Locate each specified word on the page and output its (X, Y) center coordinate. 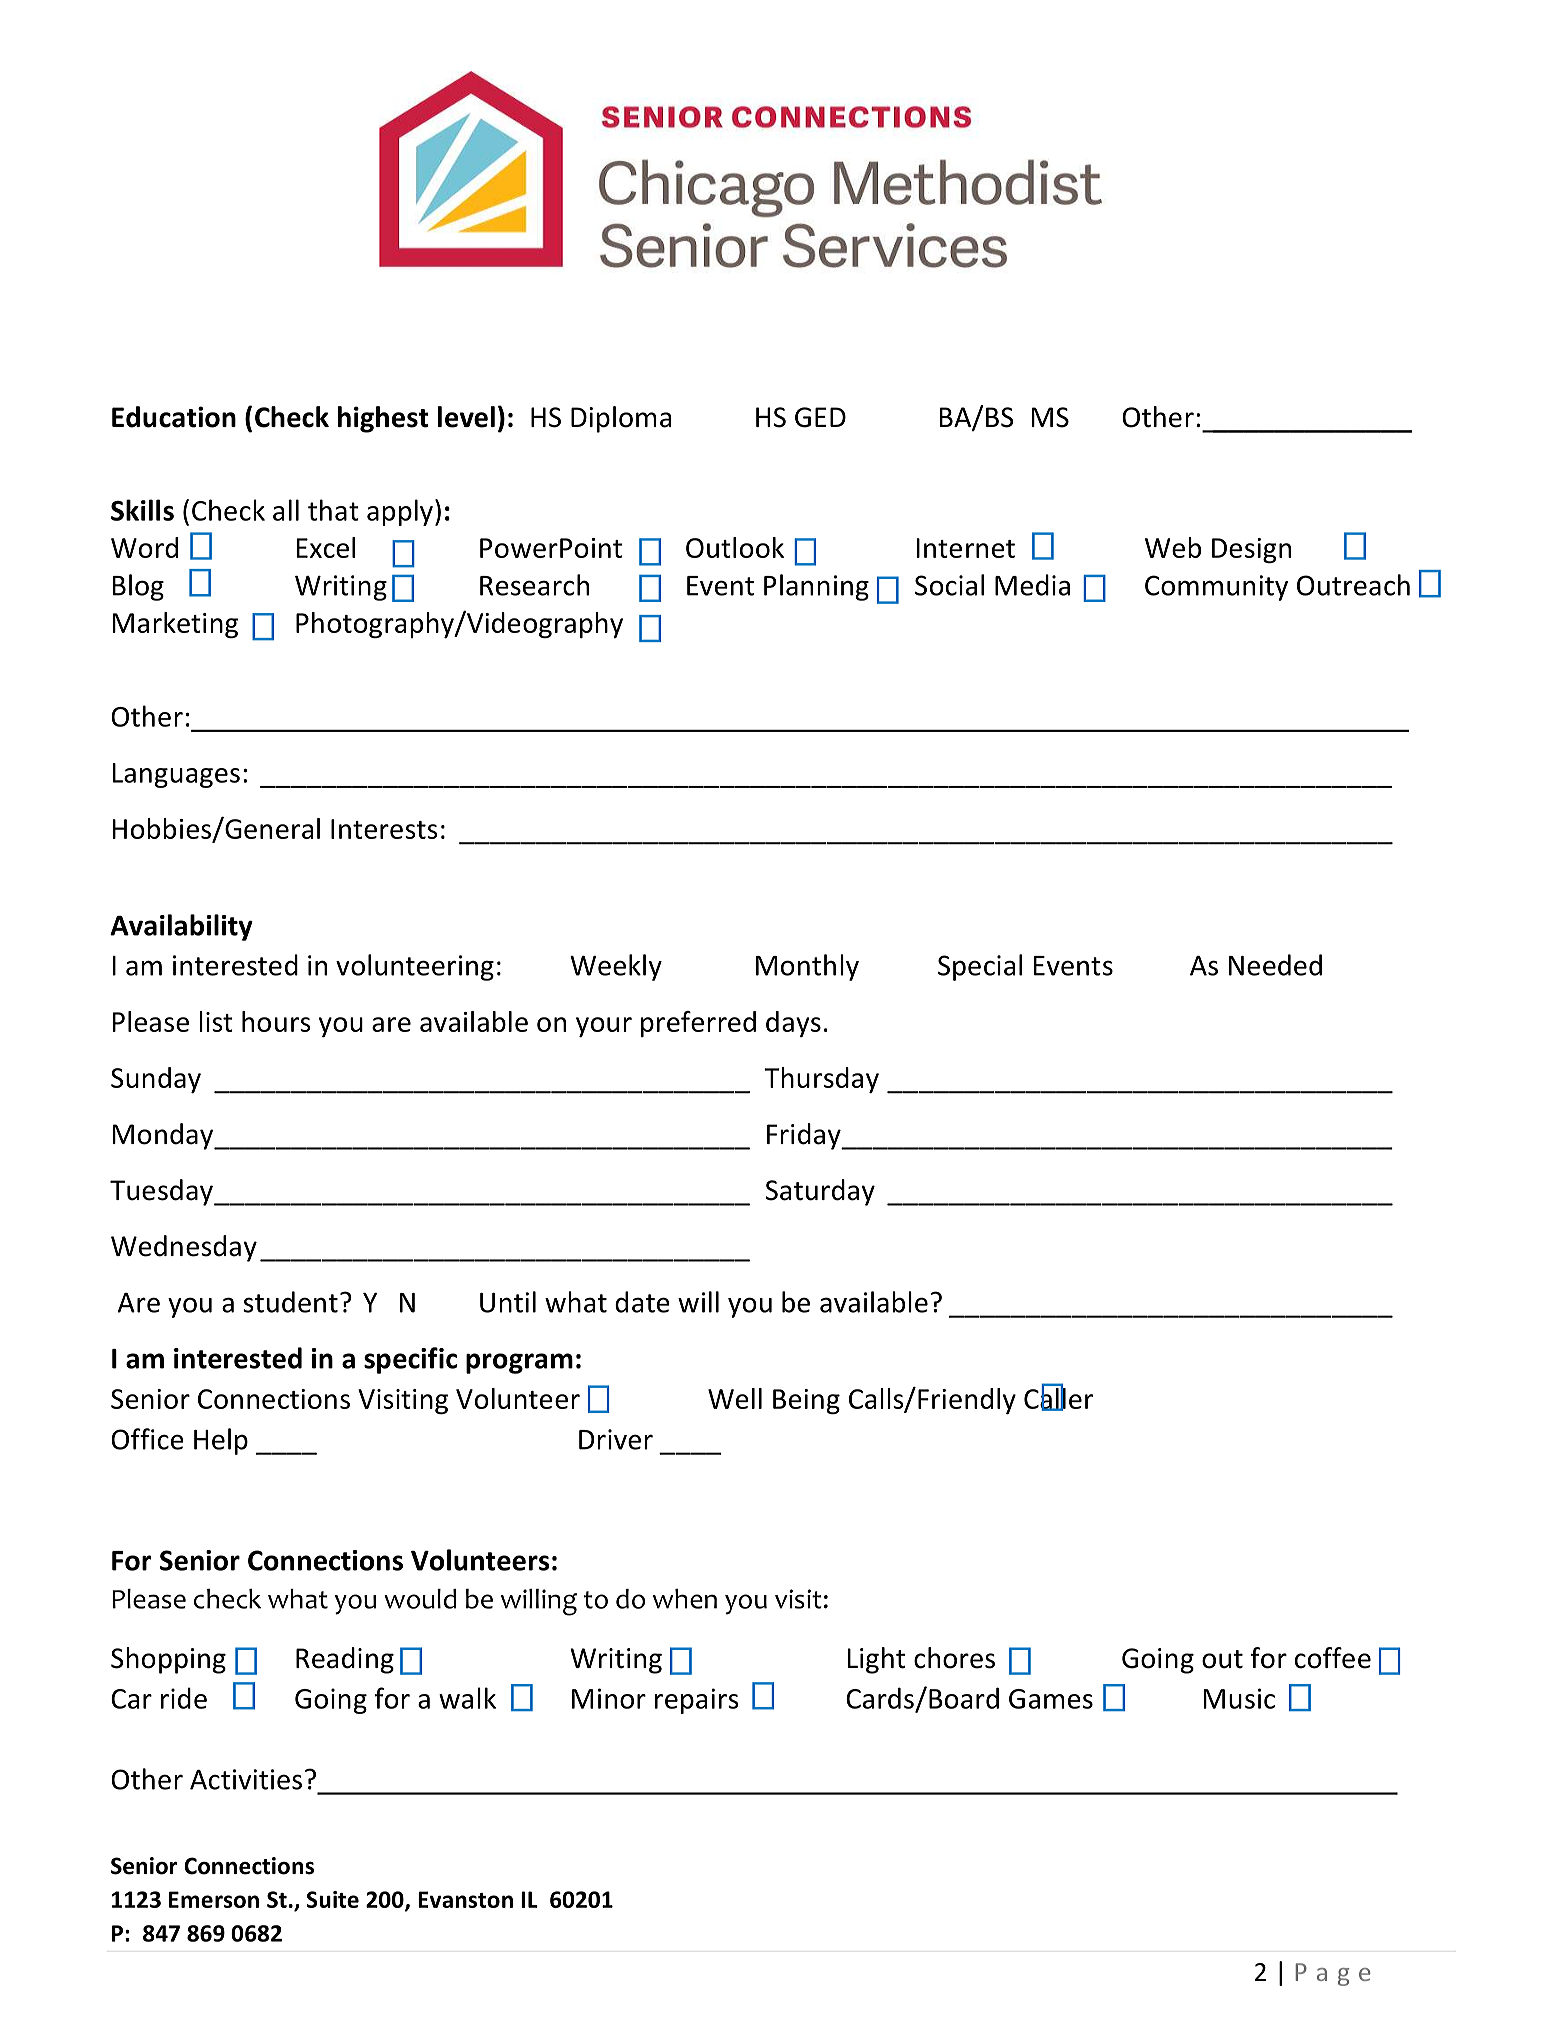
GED (820, 417)
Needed (1275, 965)
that (333, 510)
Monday (164, 1136)
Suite (332, 1899)
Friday (805, 1136)
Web (1173, 547)
